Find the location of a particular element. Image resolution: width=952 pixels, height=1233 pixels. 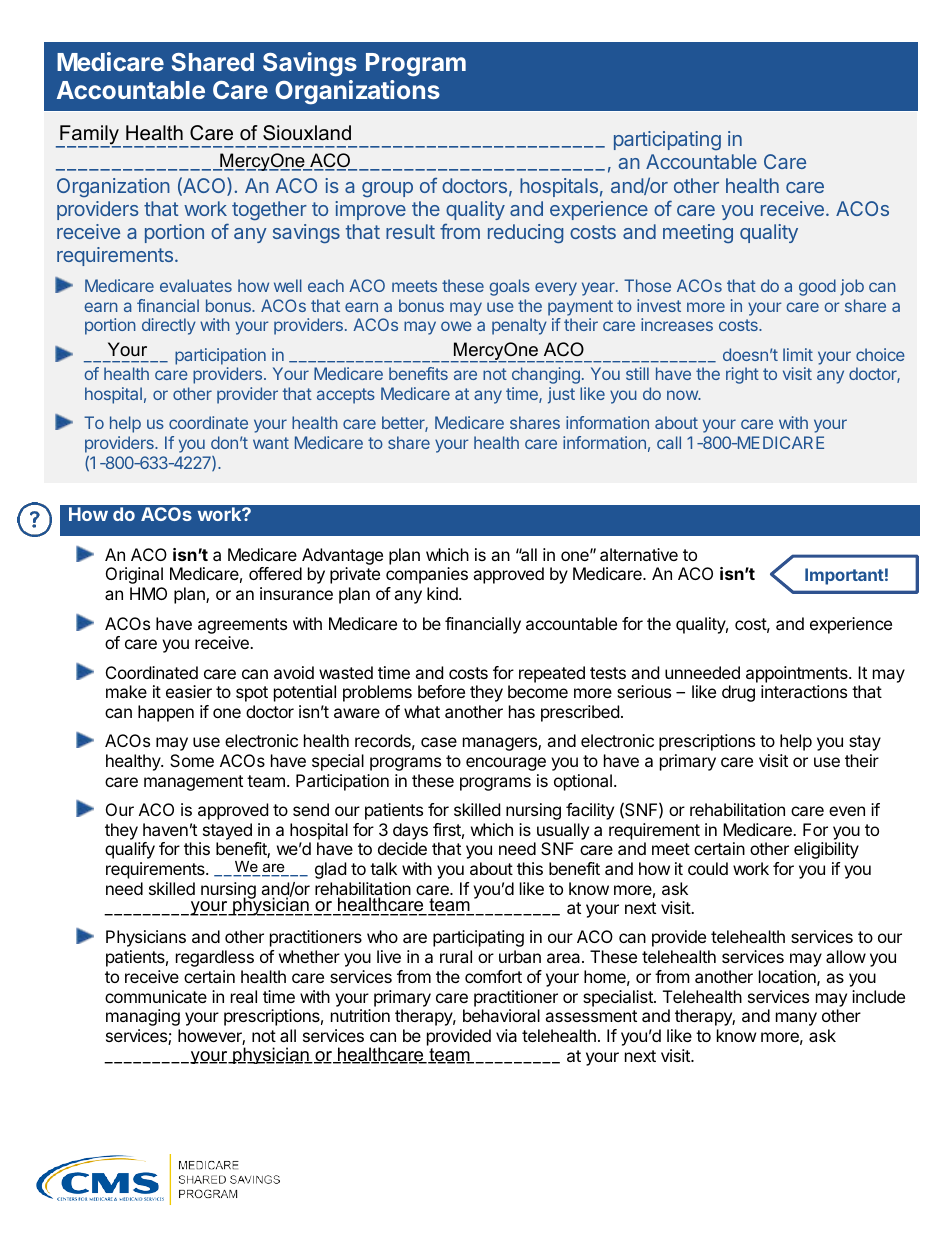

agreements is located at coordinates (242, 626).
